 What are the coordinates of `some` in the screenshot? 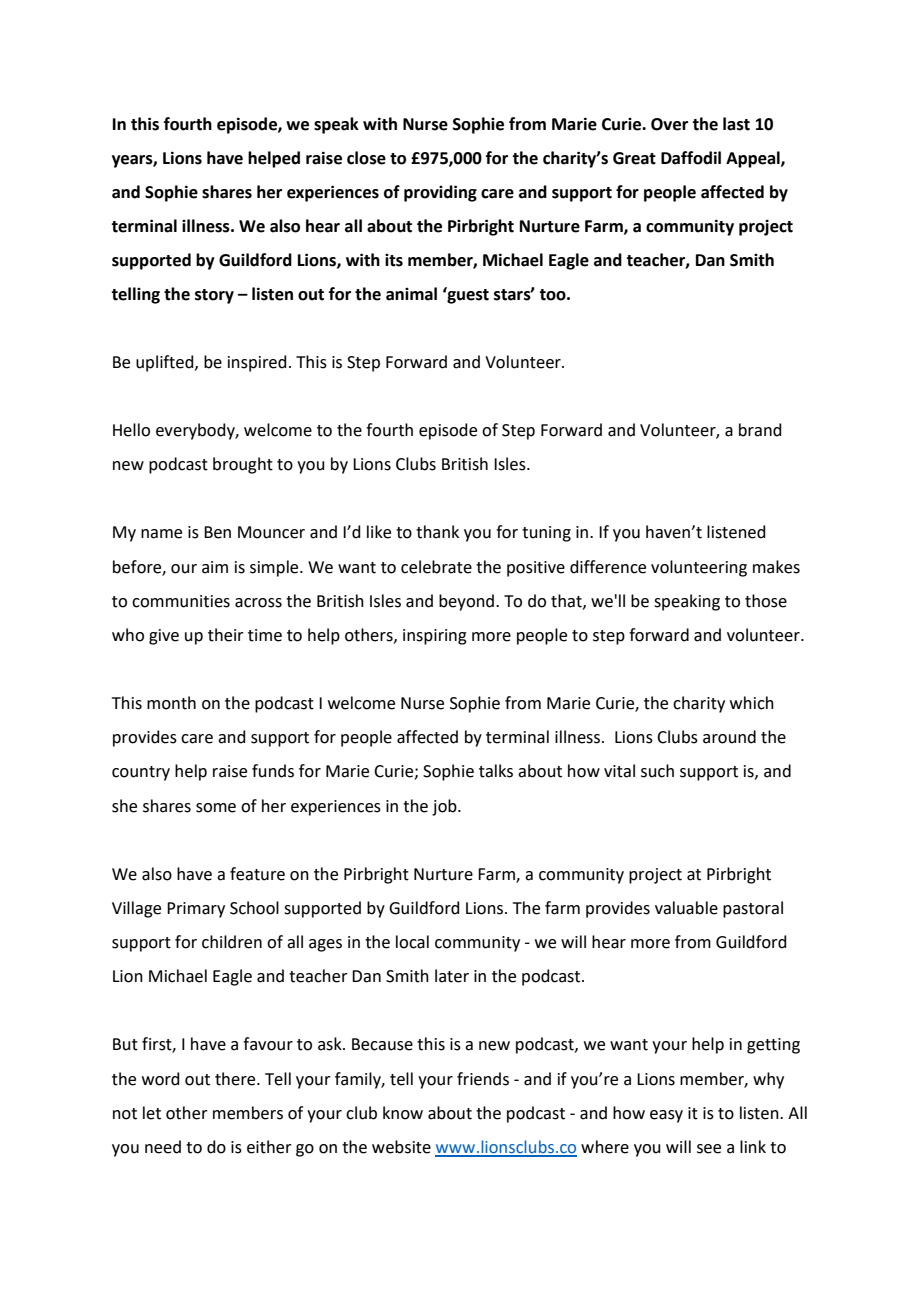 It's located at (216, 808).
